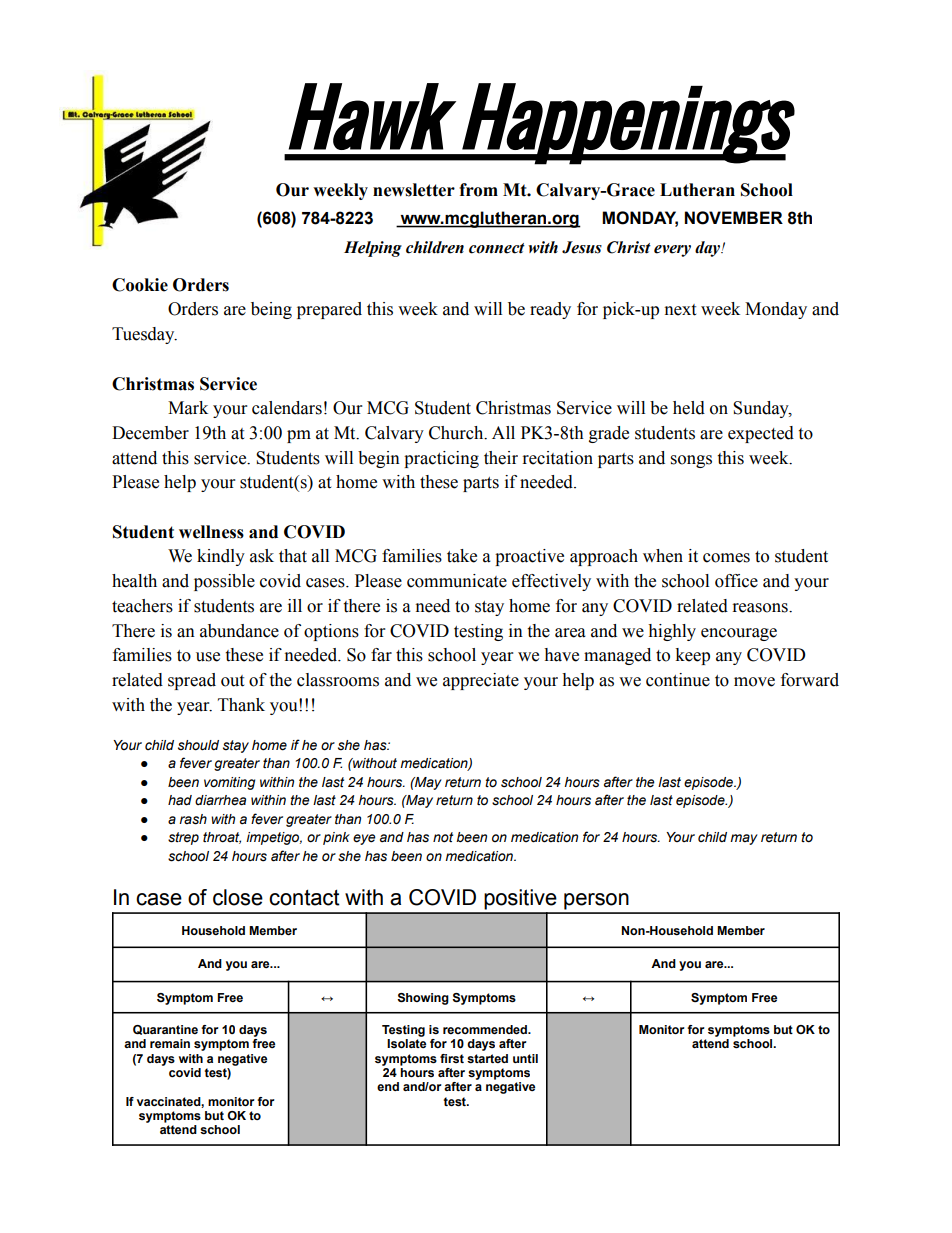  I want to click on practicing, so click(441, 459).
